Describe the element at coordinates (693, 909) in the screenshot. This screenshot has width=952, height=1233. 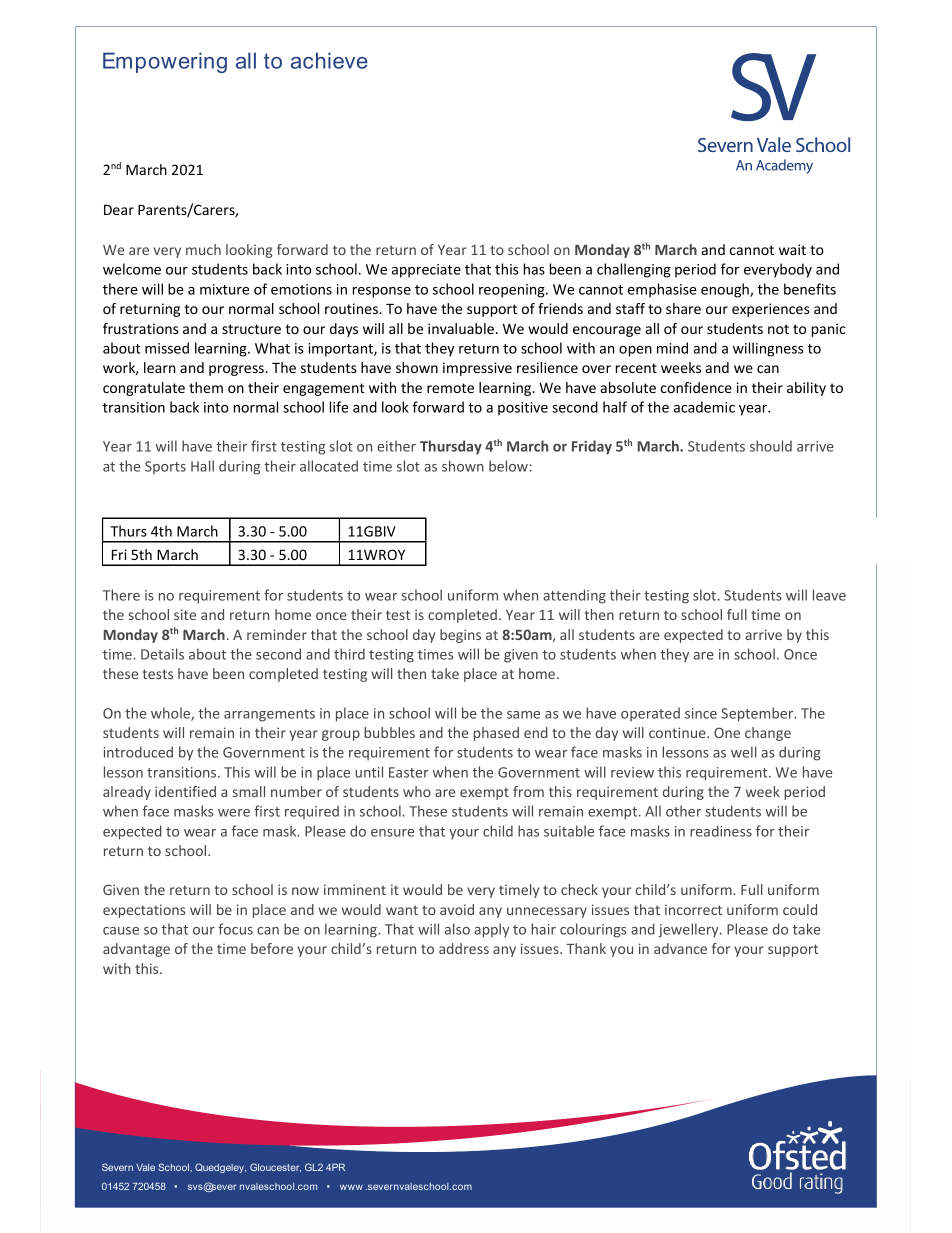
I see `incorrect` at that location.
